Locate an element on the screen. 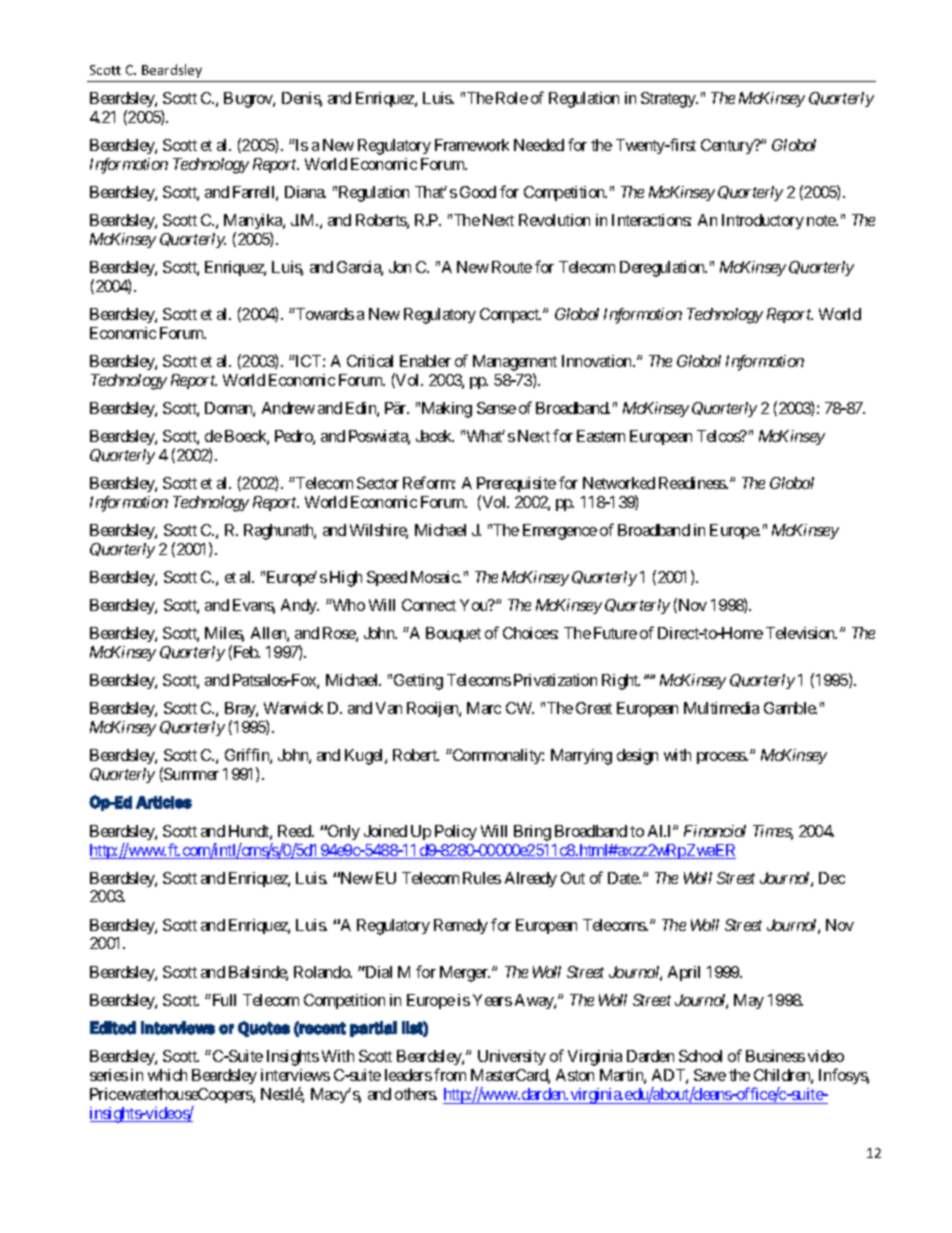  Marc is located at coordinates (484, 708).
